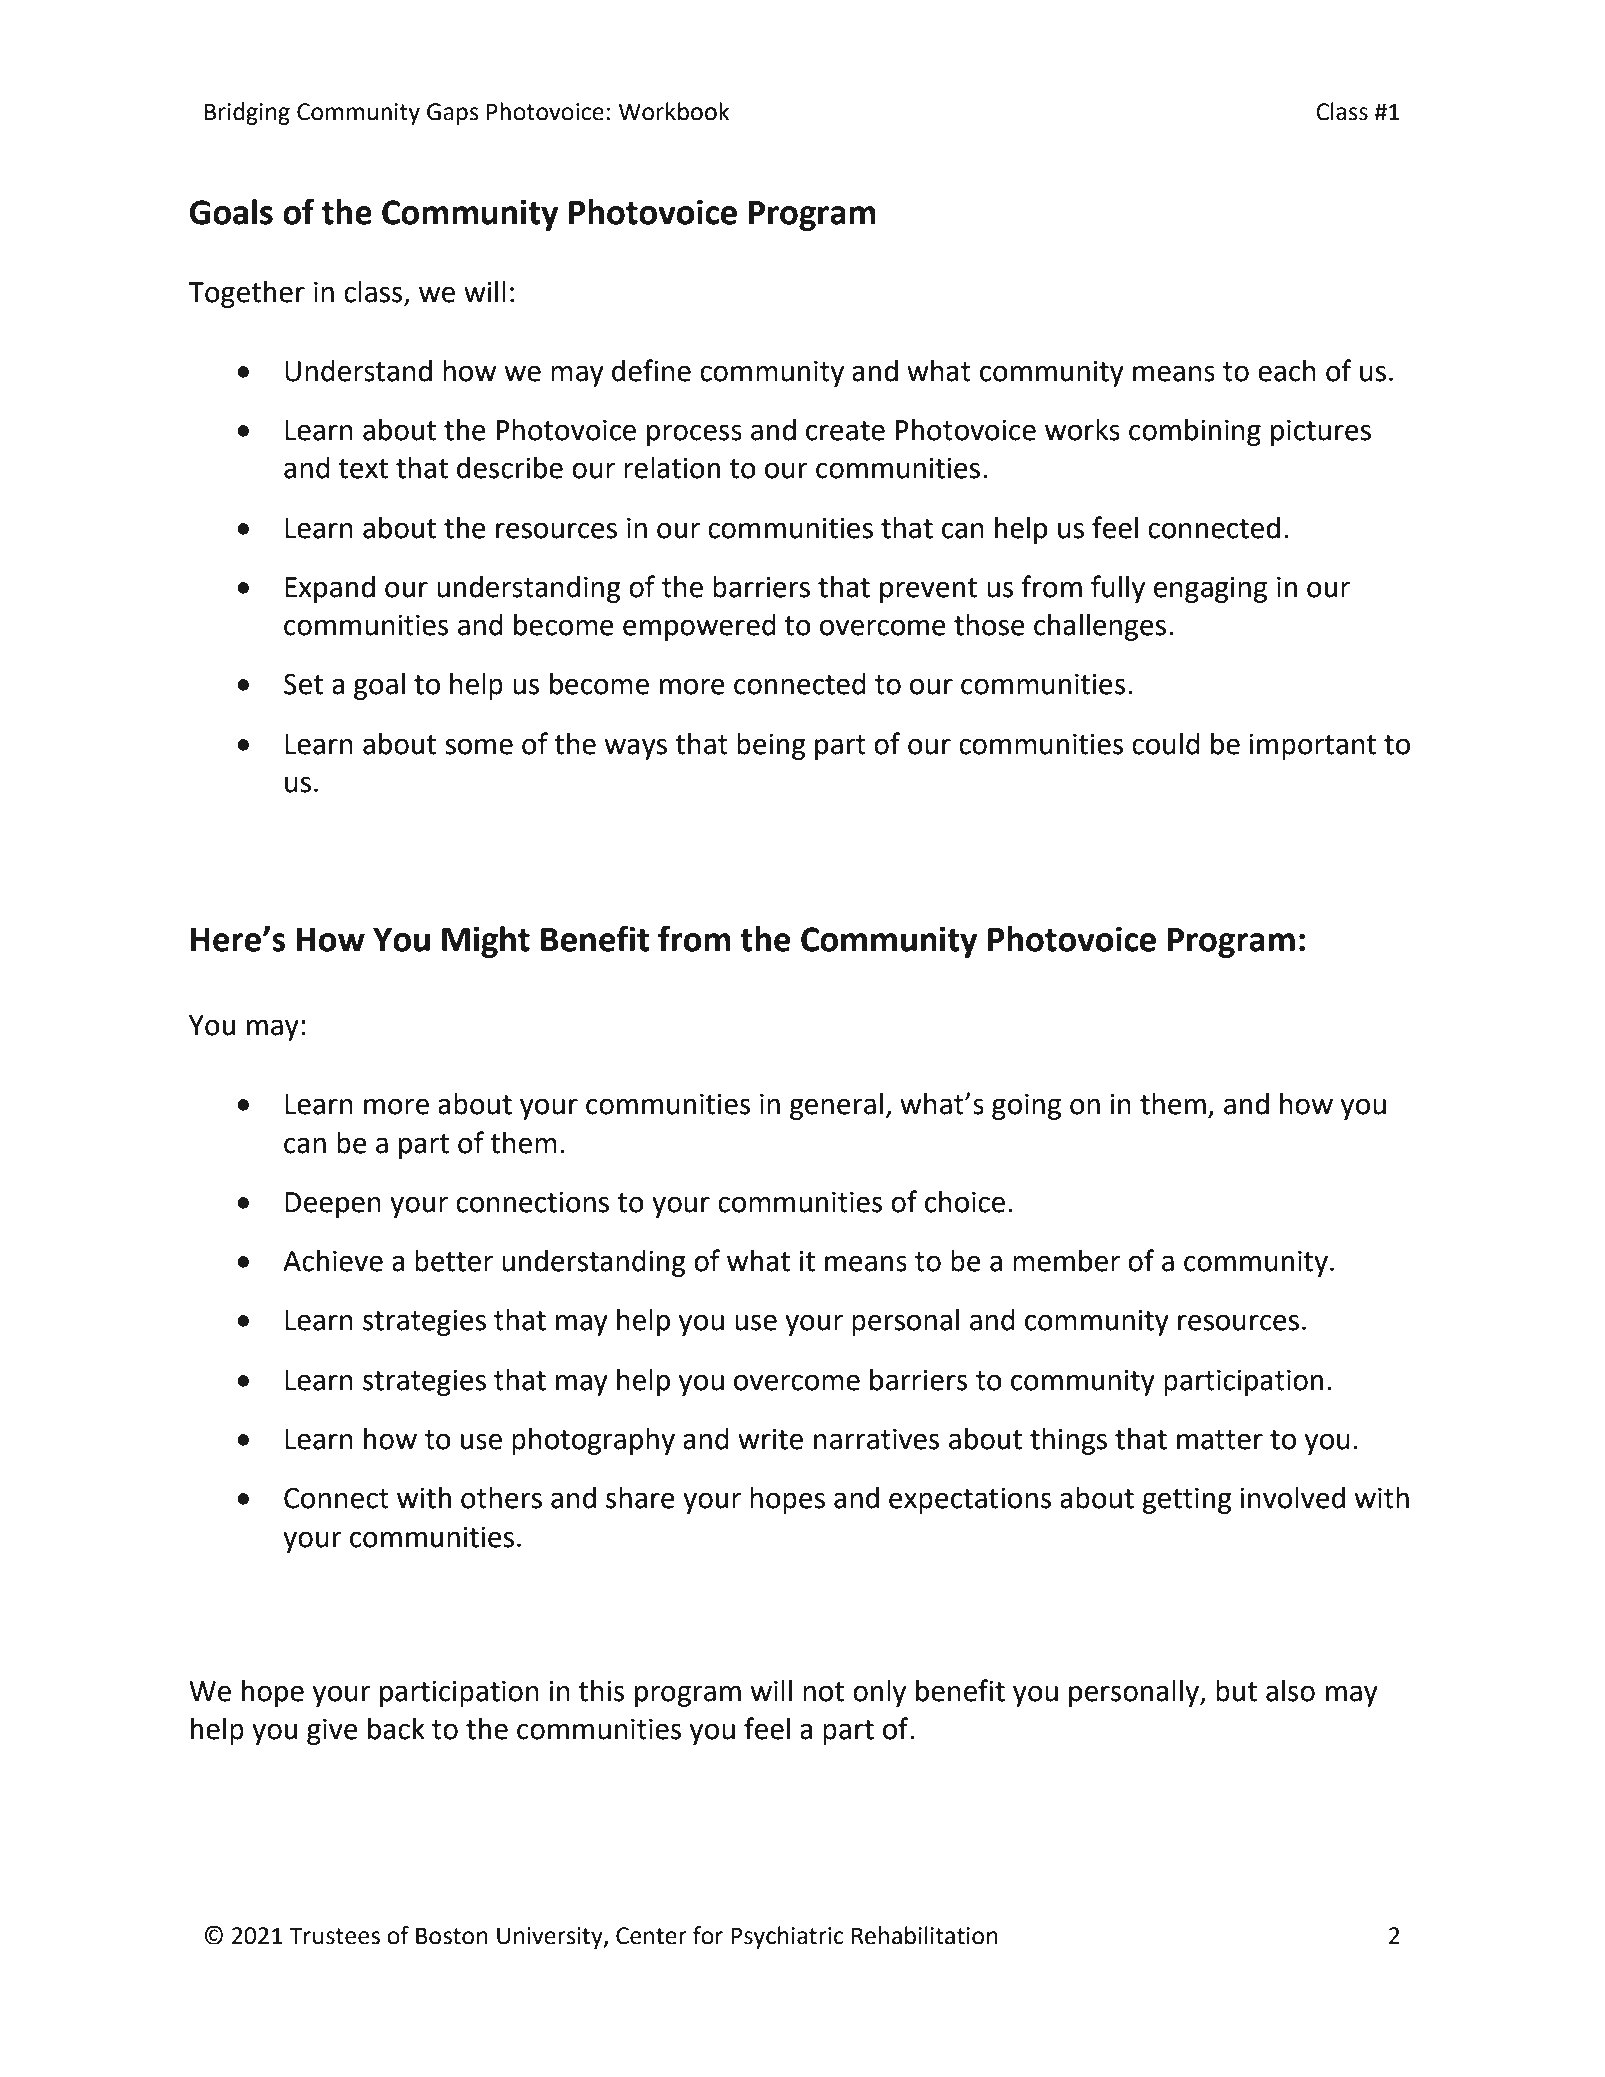  I want to click on Trustees, so click(334, 1936).
